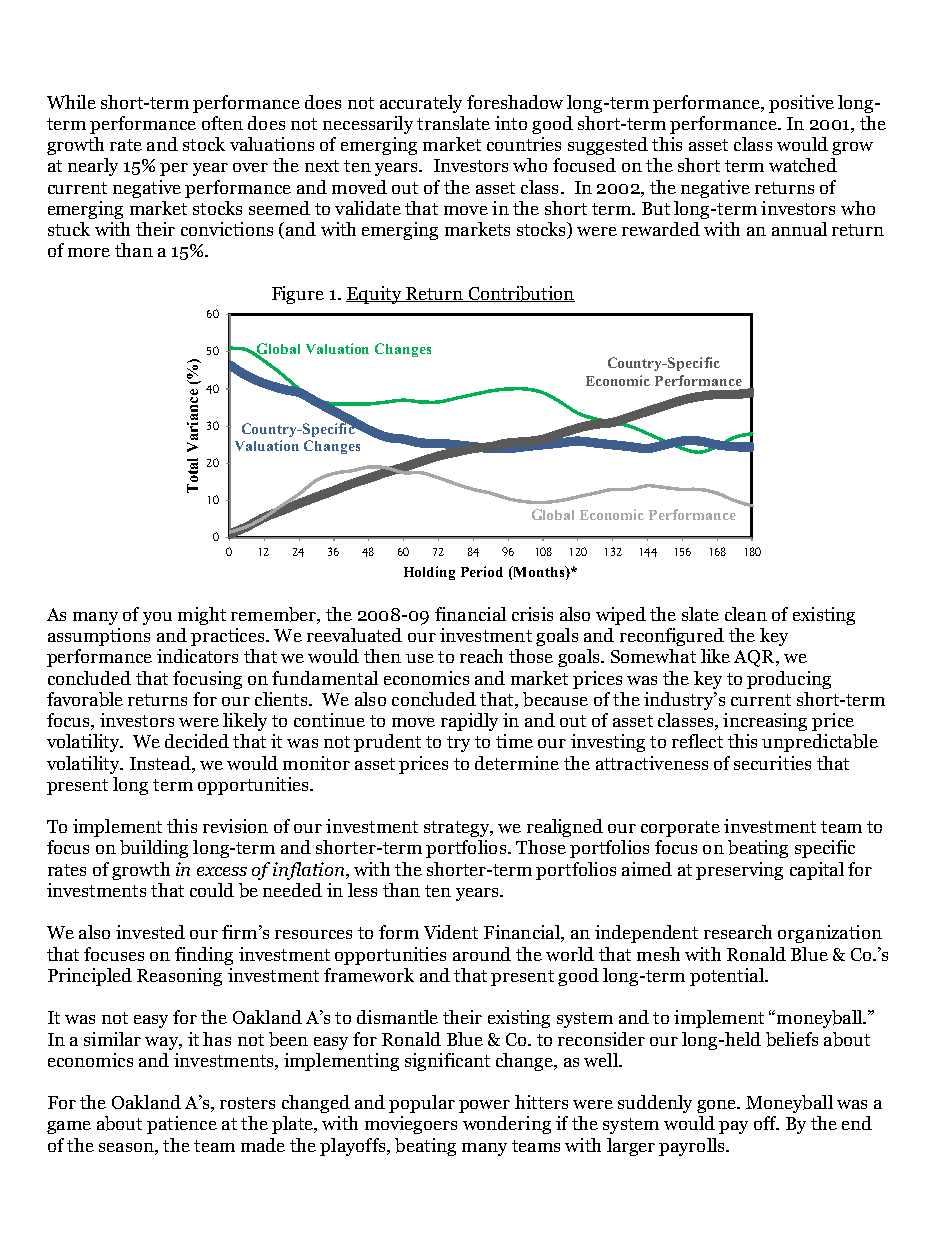 Image resolution: width=952 pixels, height=1233 pixels. What do you see at coordinates (422, 1104) in the page?
I see `popular` at bounding box center [422, 1104].
